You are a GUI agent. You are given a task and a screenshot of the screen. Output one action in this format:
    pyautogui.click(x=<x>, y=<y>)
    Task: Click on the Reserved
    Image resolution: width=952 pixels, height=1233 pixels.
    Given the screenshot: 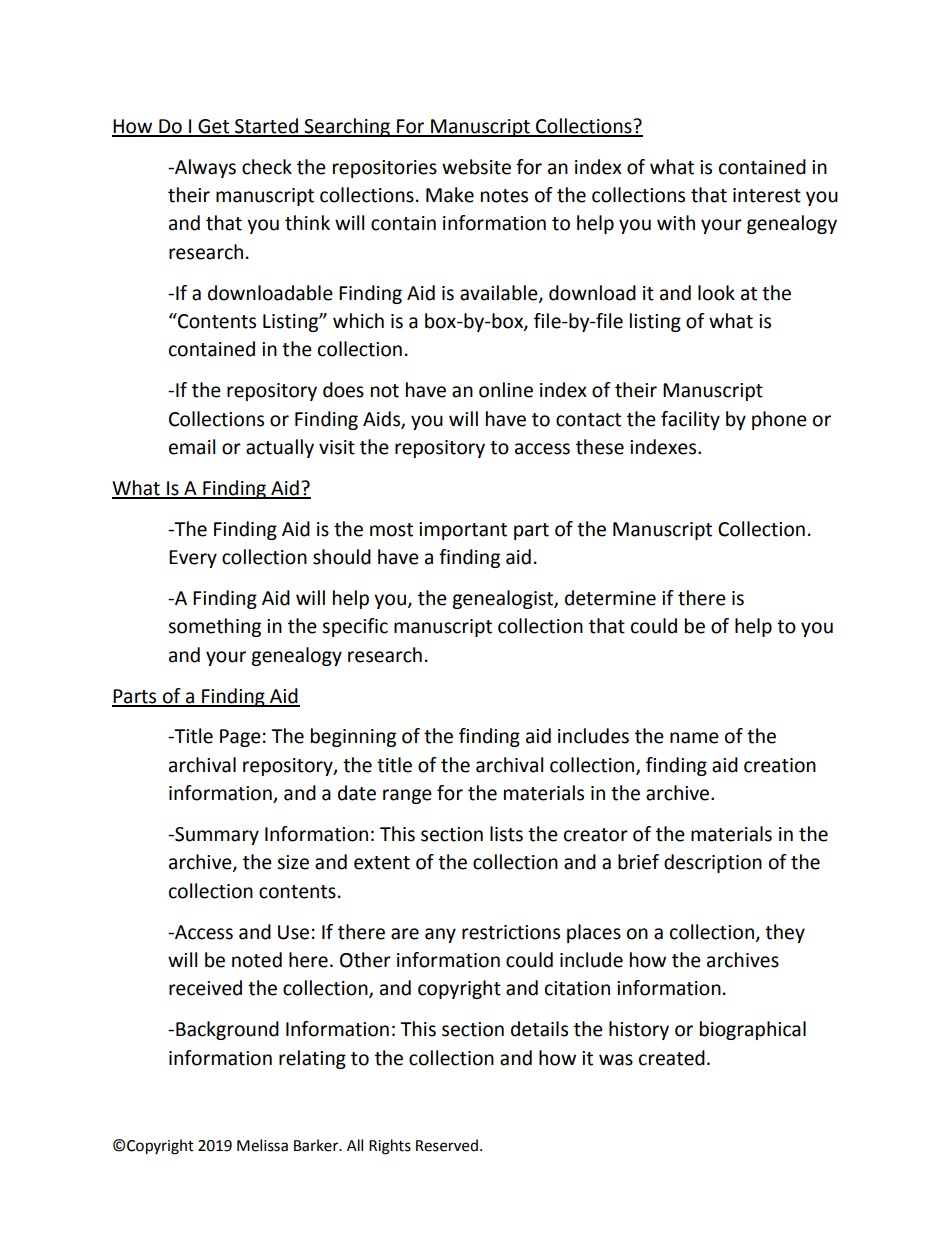 What is the action you would take?
    pyautogui.click(x=447, y=1145)
